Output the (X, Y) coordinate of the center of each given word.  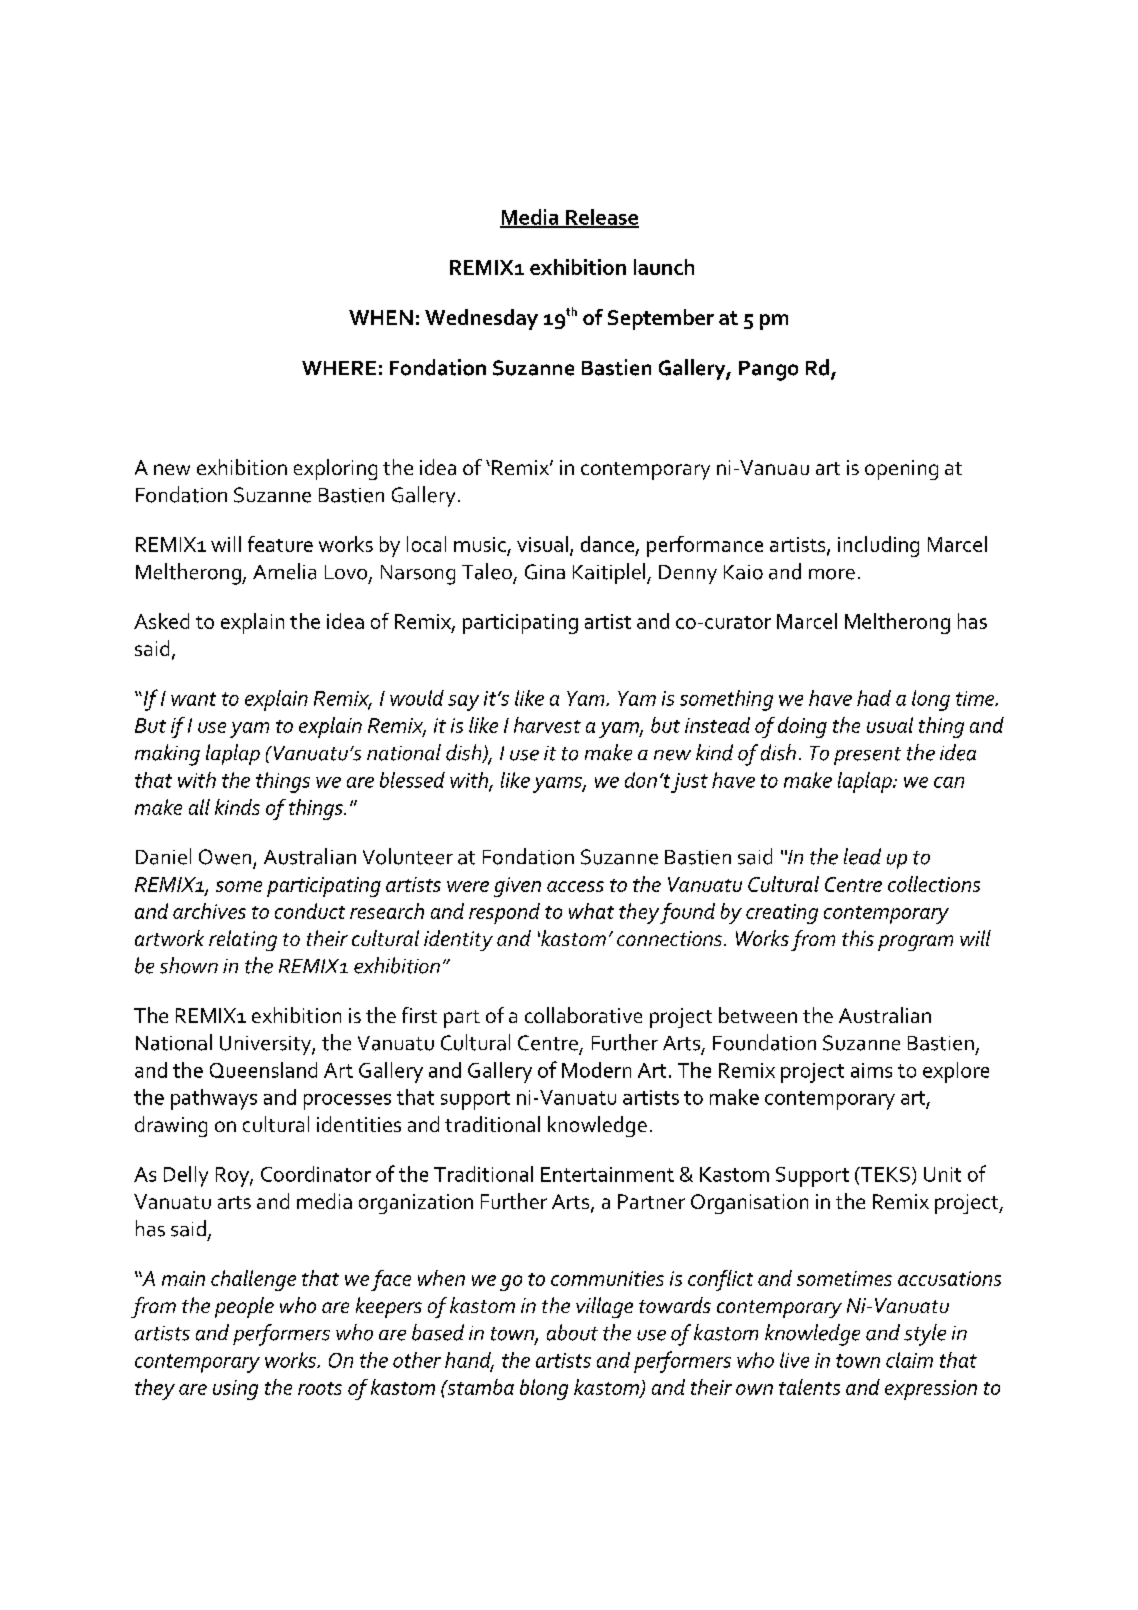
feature (280, 544)
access (575, 886)
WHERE (339, 368)
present (867, 756)
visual (542, 544)
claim (909, 1360)
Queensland (263, 1070)
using (235, 1390)
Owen (225, 857)
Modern (596, 1070)
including (878, 546)
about (572, 1332)
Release (601, 218)
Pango (768, 371)
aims (871, 1070)
